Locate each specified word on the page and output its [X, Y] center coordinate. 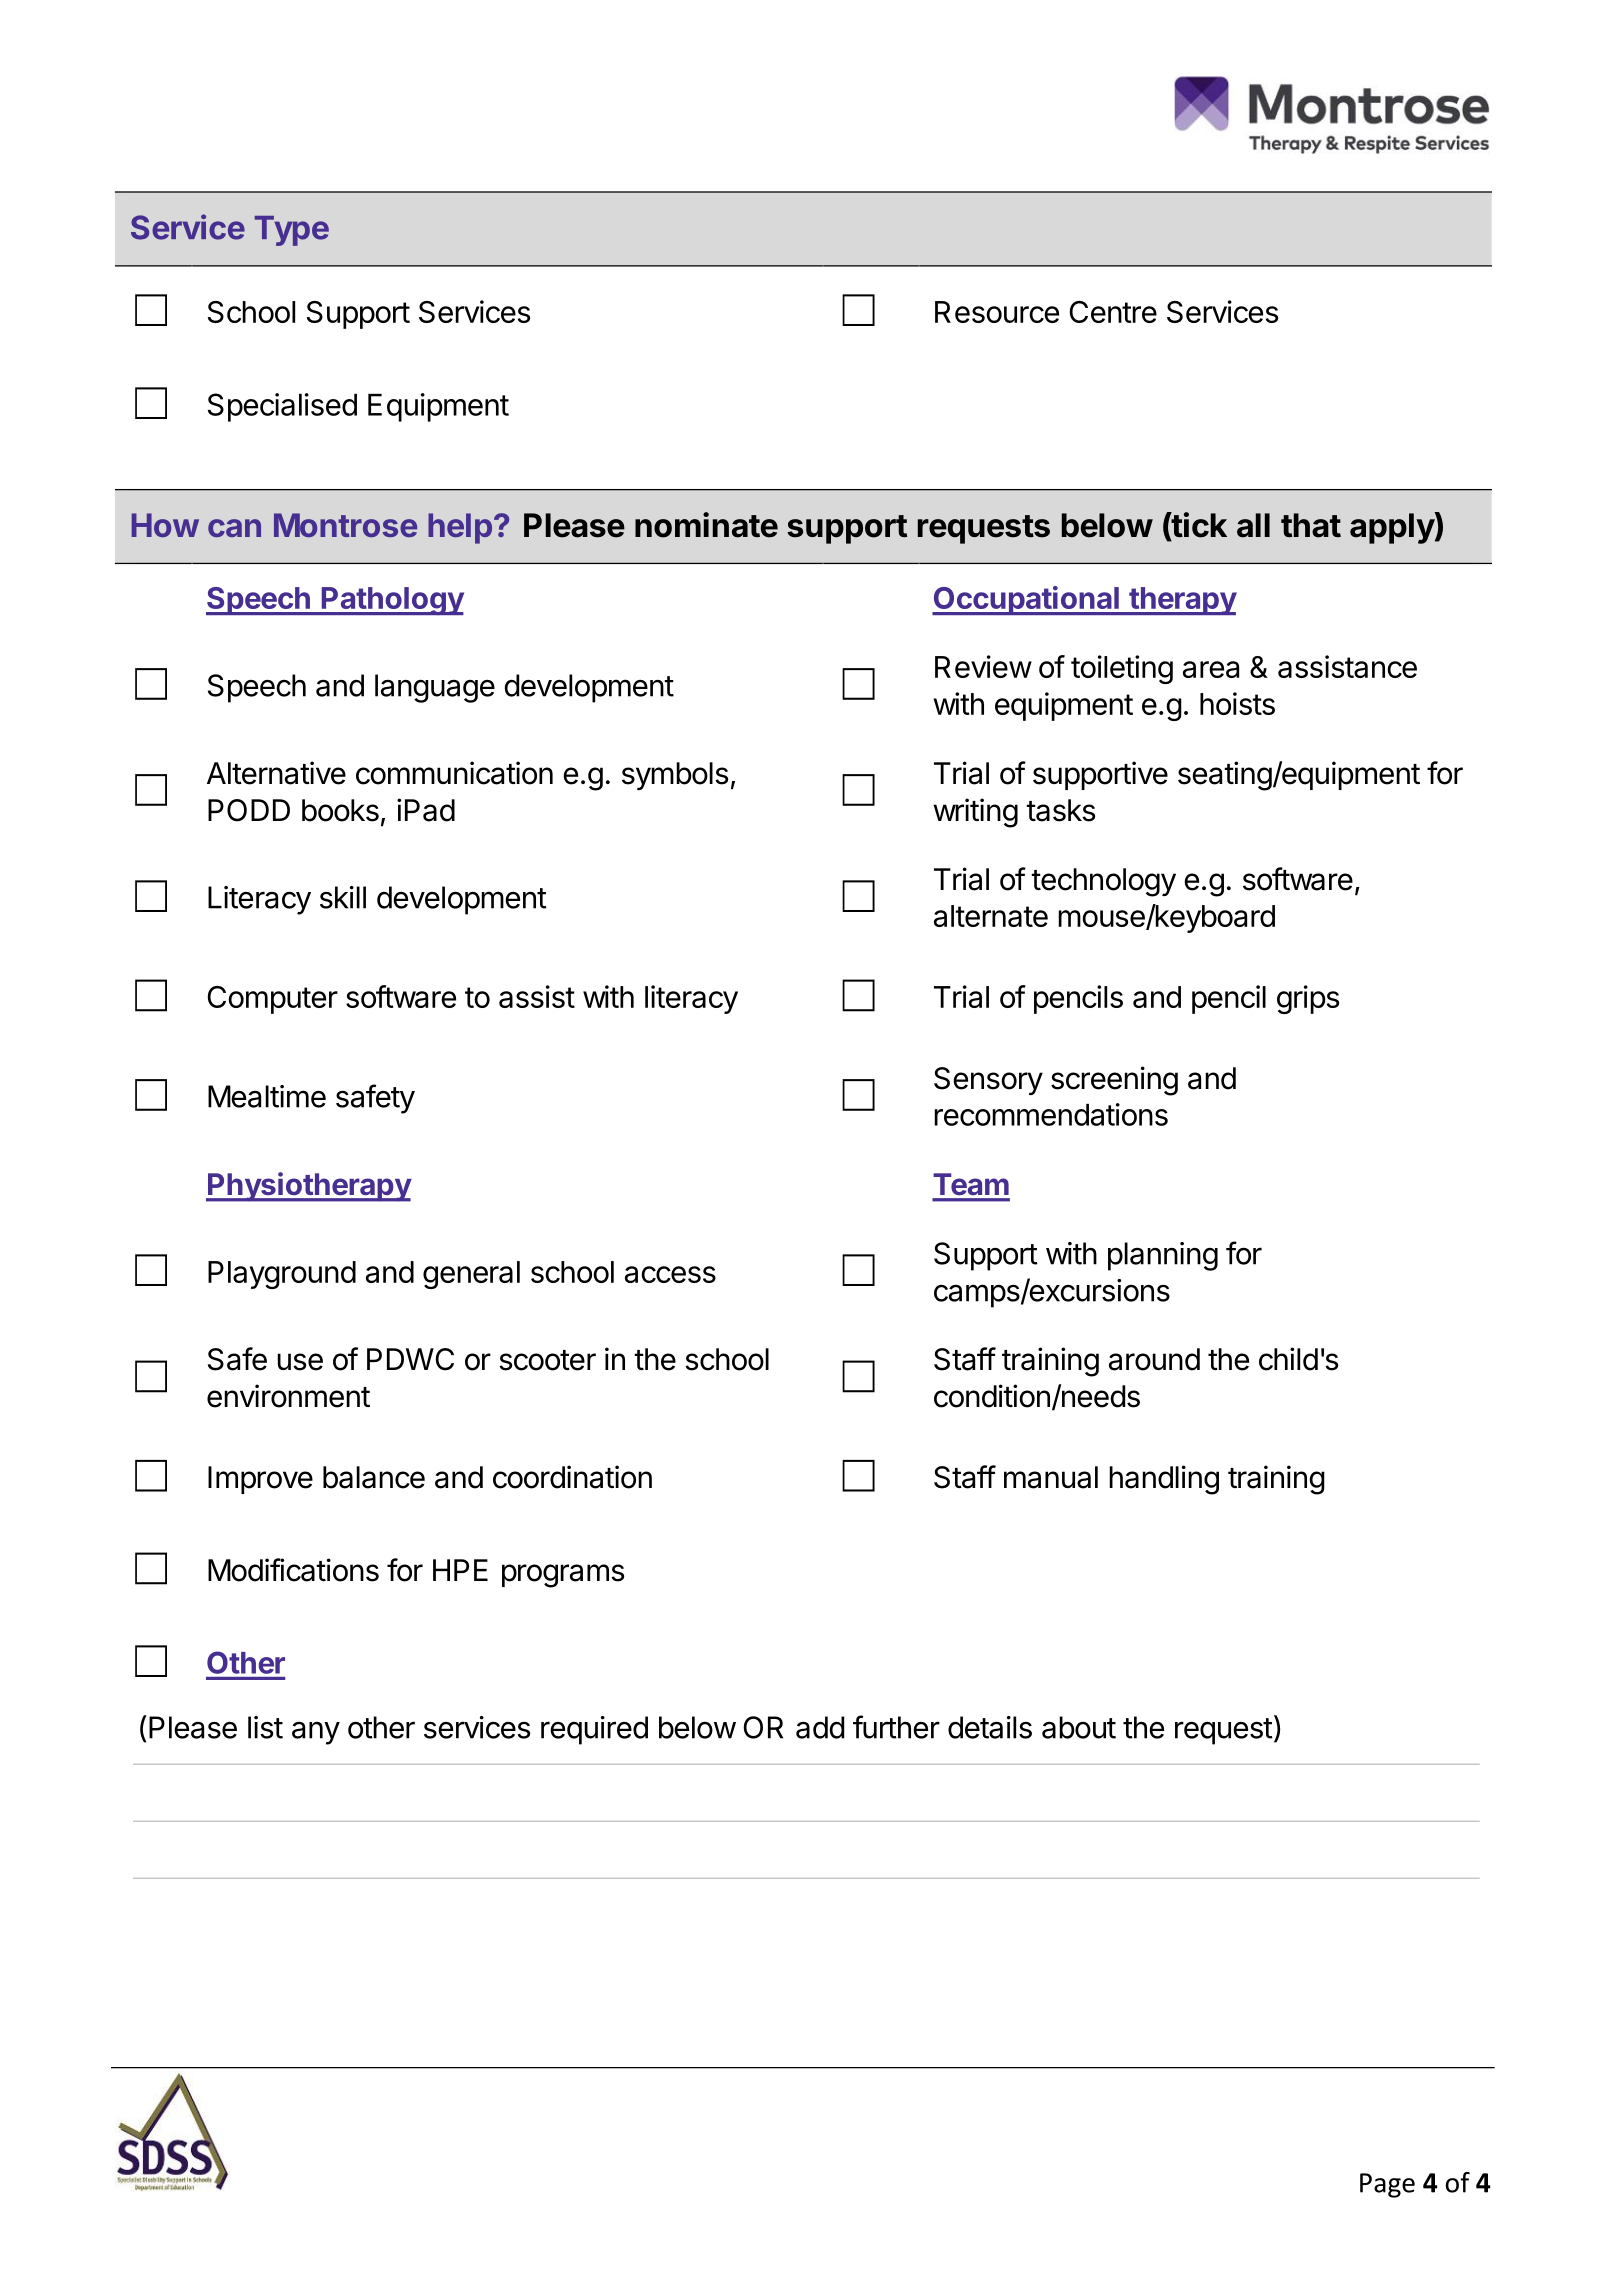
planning [1163, 1256]
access [670, 1274]
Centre [1113, 312]
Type [292, 231]
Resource [997, 312]
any [316, 1733]
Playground [282, 1275]
